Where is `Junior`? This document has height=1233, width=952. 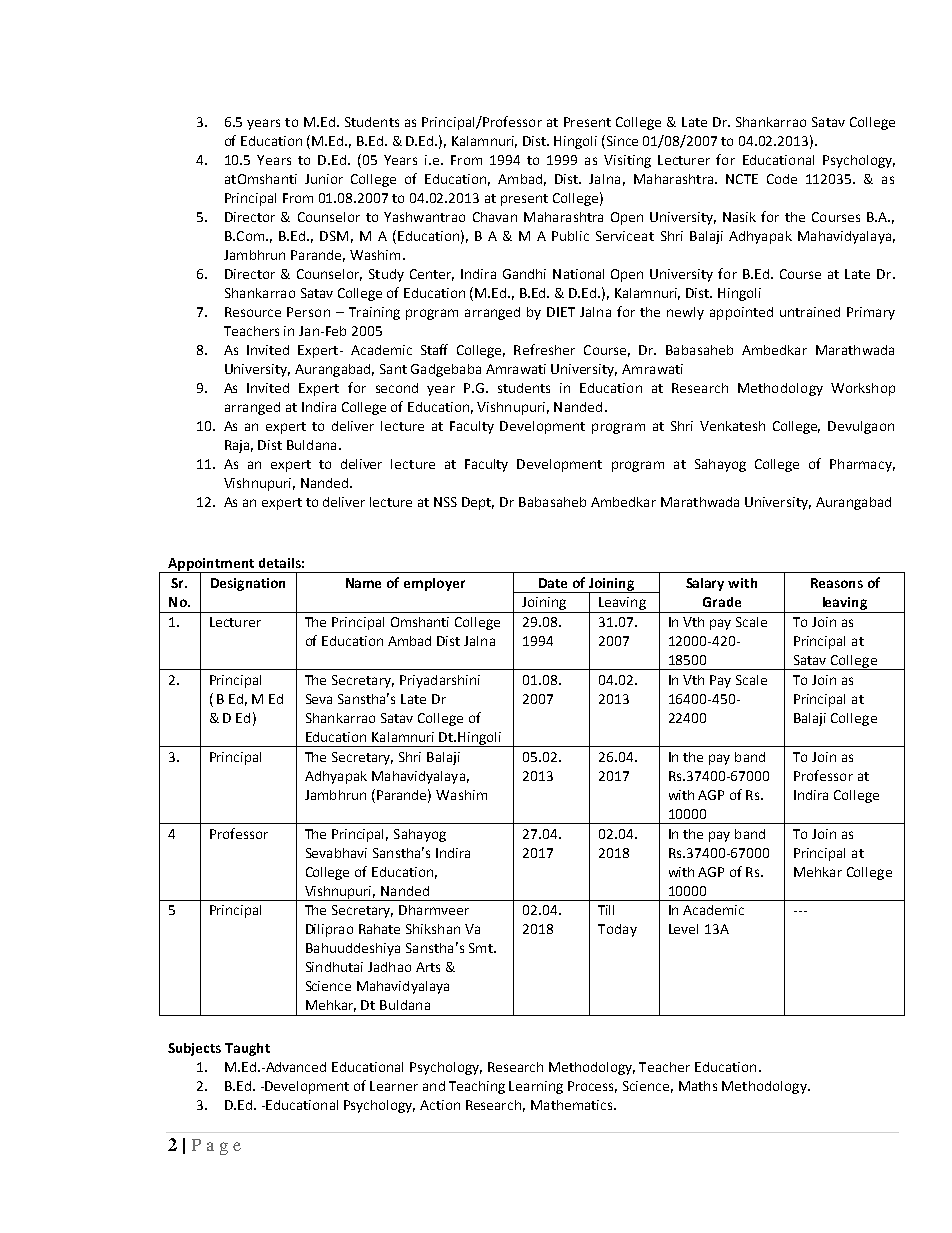
Junior is located at coordinates (324, 179).
